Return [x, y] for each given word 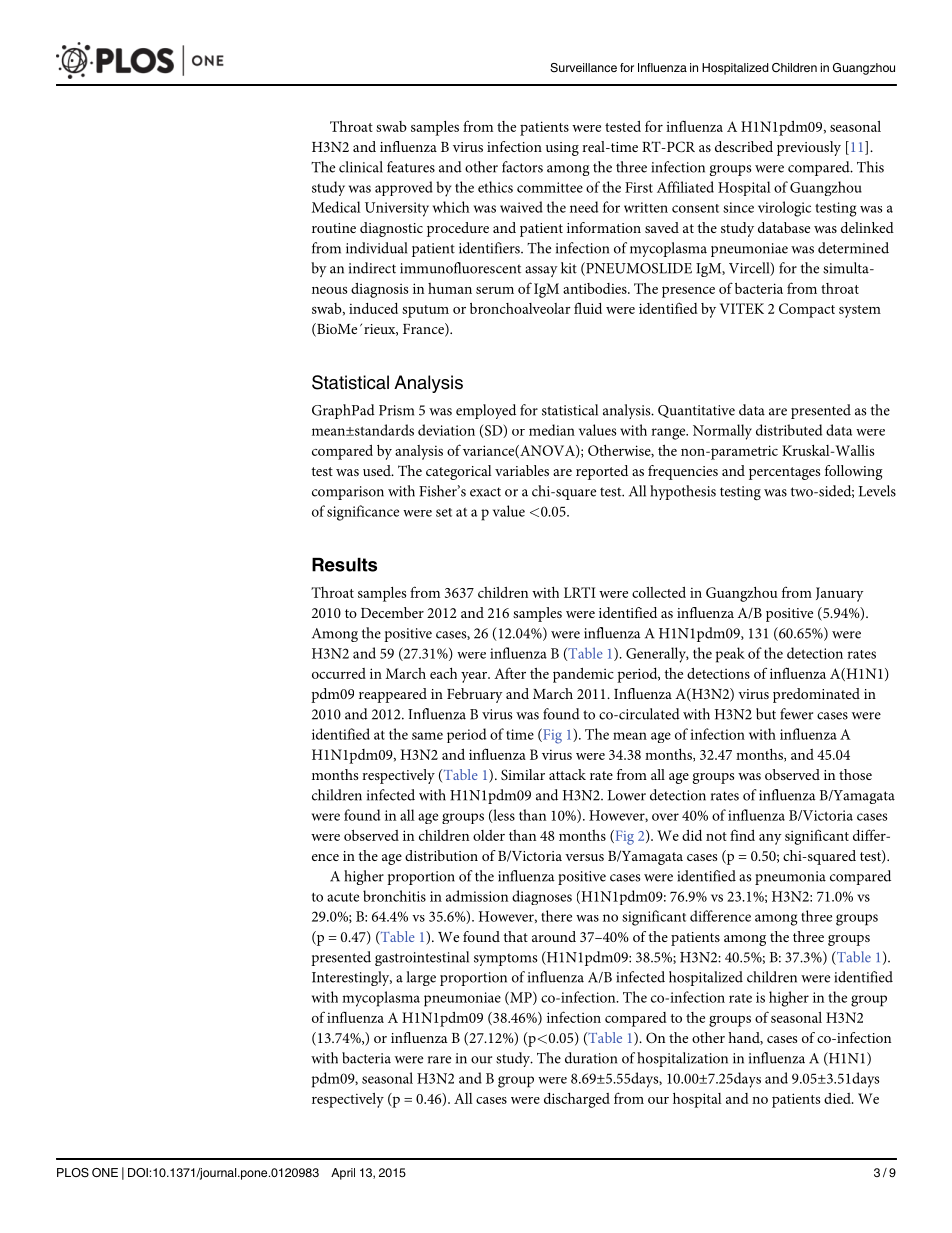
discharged [577, 1100]
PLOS [73, 1173]
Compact [807, 310]
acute [343, 897]
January [840, 594]
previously [809, 148]
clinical [361, 167]
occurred [339, 673]
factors [522, 167]
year [475, 677]
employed [486, 411]
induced [373, 308]
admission [477, 896]
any [770, 839]
